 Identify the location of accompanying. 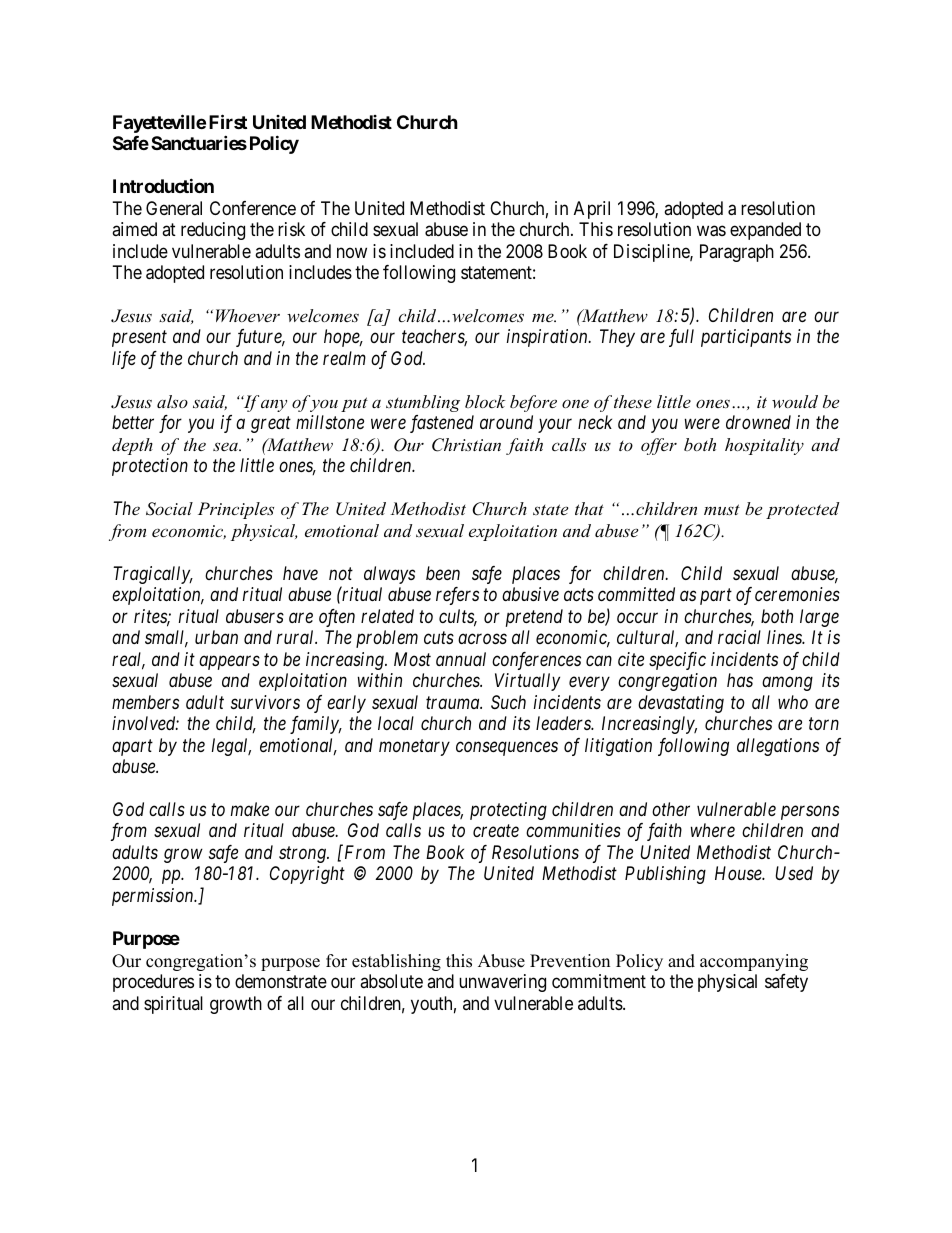
(754, 962).
